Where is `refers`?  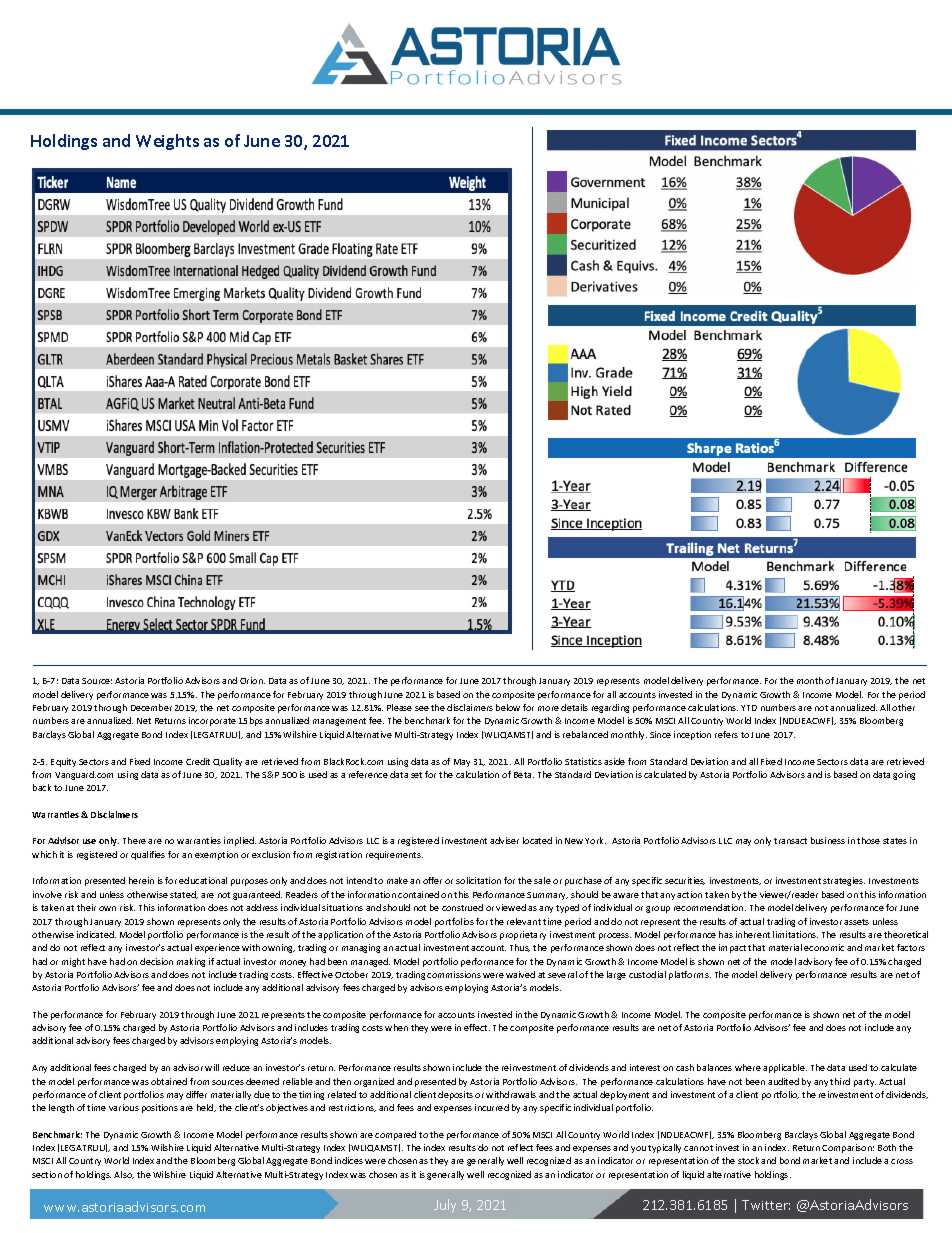
refers is located at coordinates (726, 734).
